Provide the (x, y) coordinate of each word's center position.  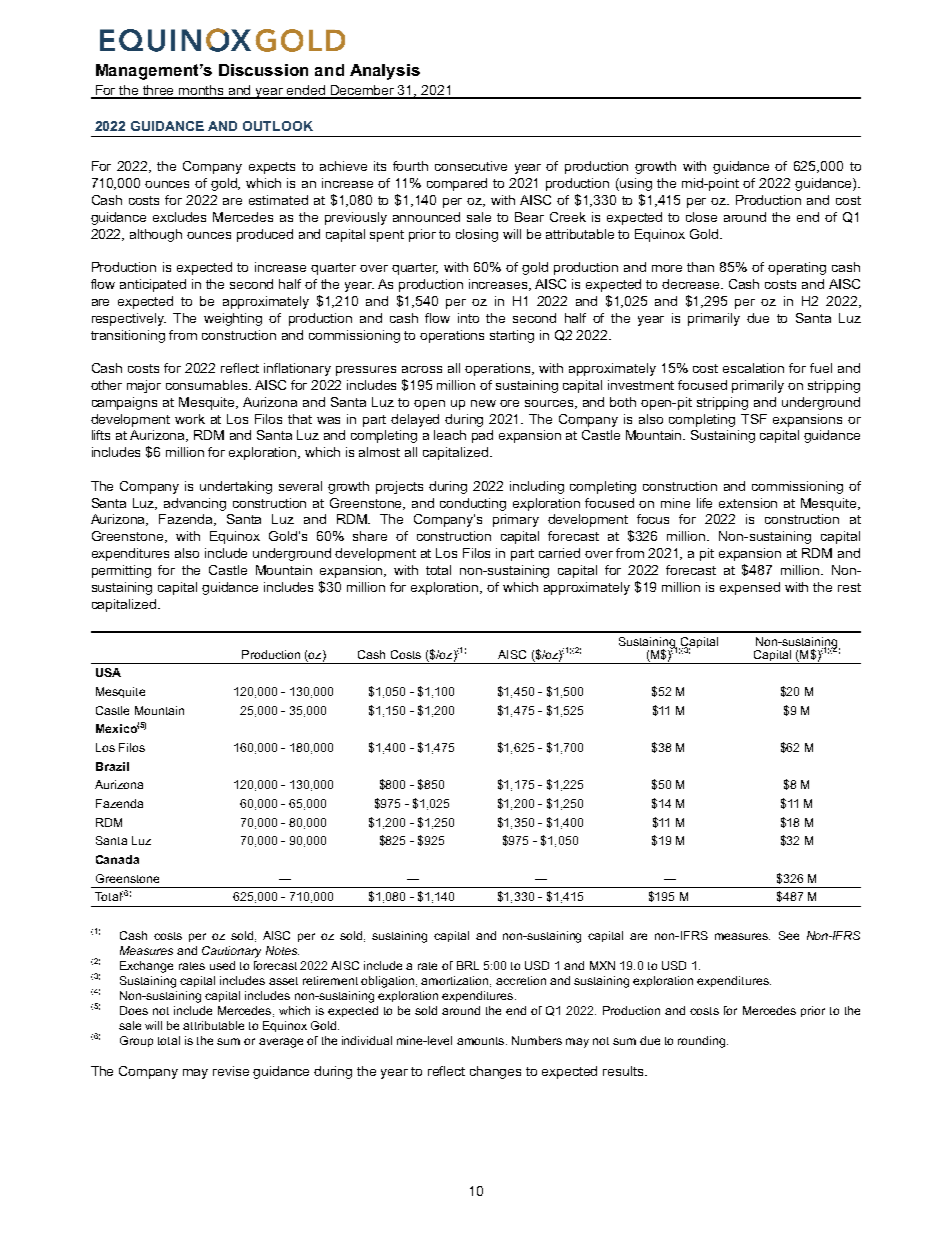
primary (516, 520)
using (636, 184)
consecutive (471, 166)
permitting (121, 571)
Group (136, 1041)
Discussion (263, 70)
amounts (482, 1041)
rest (849, 587)
